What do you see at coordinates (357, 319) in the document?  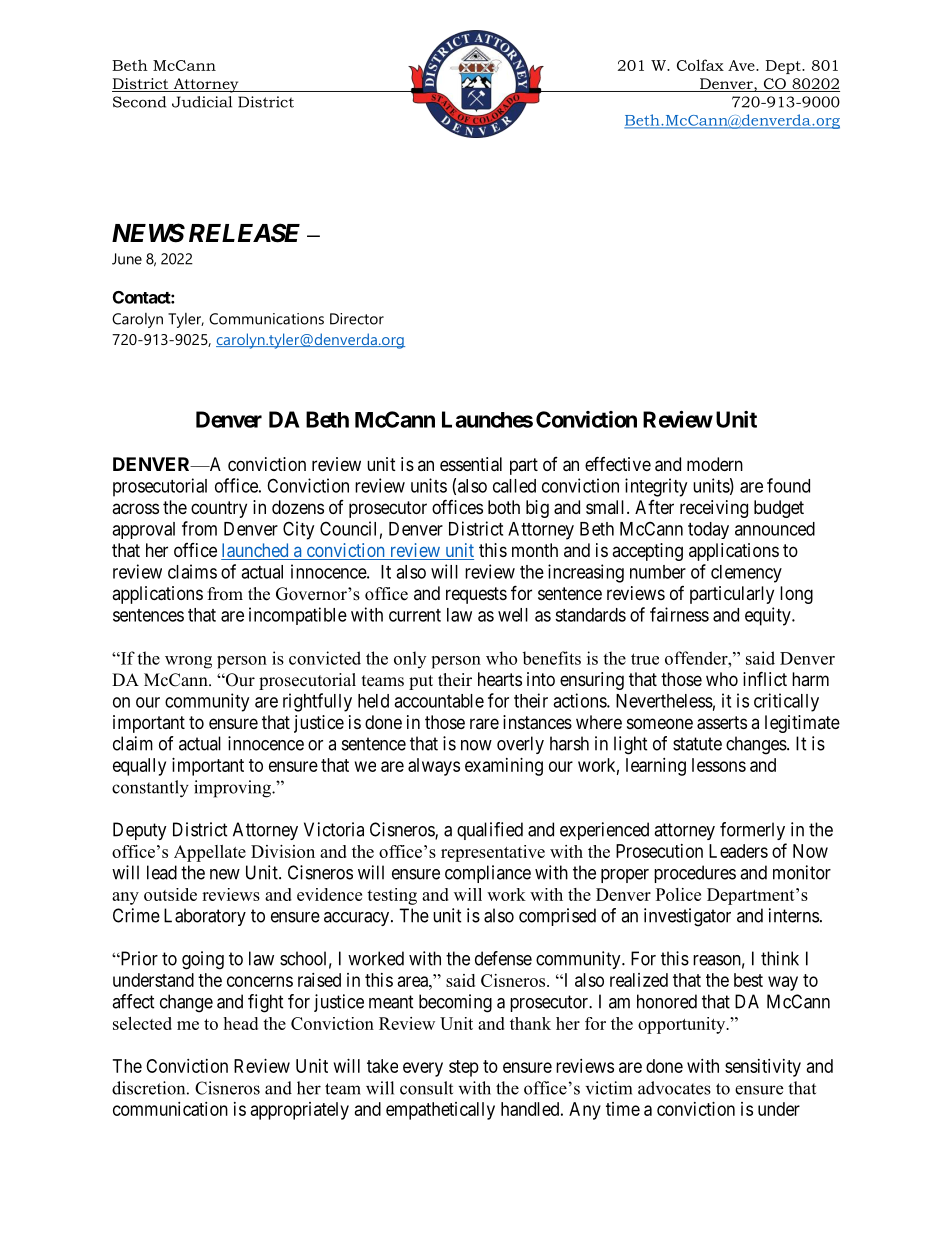 I see `Director` at bounding box center [357, 319].
